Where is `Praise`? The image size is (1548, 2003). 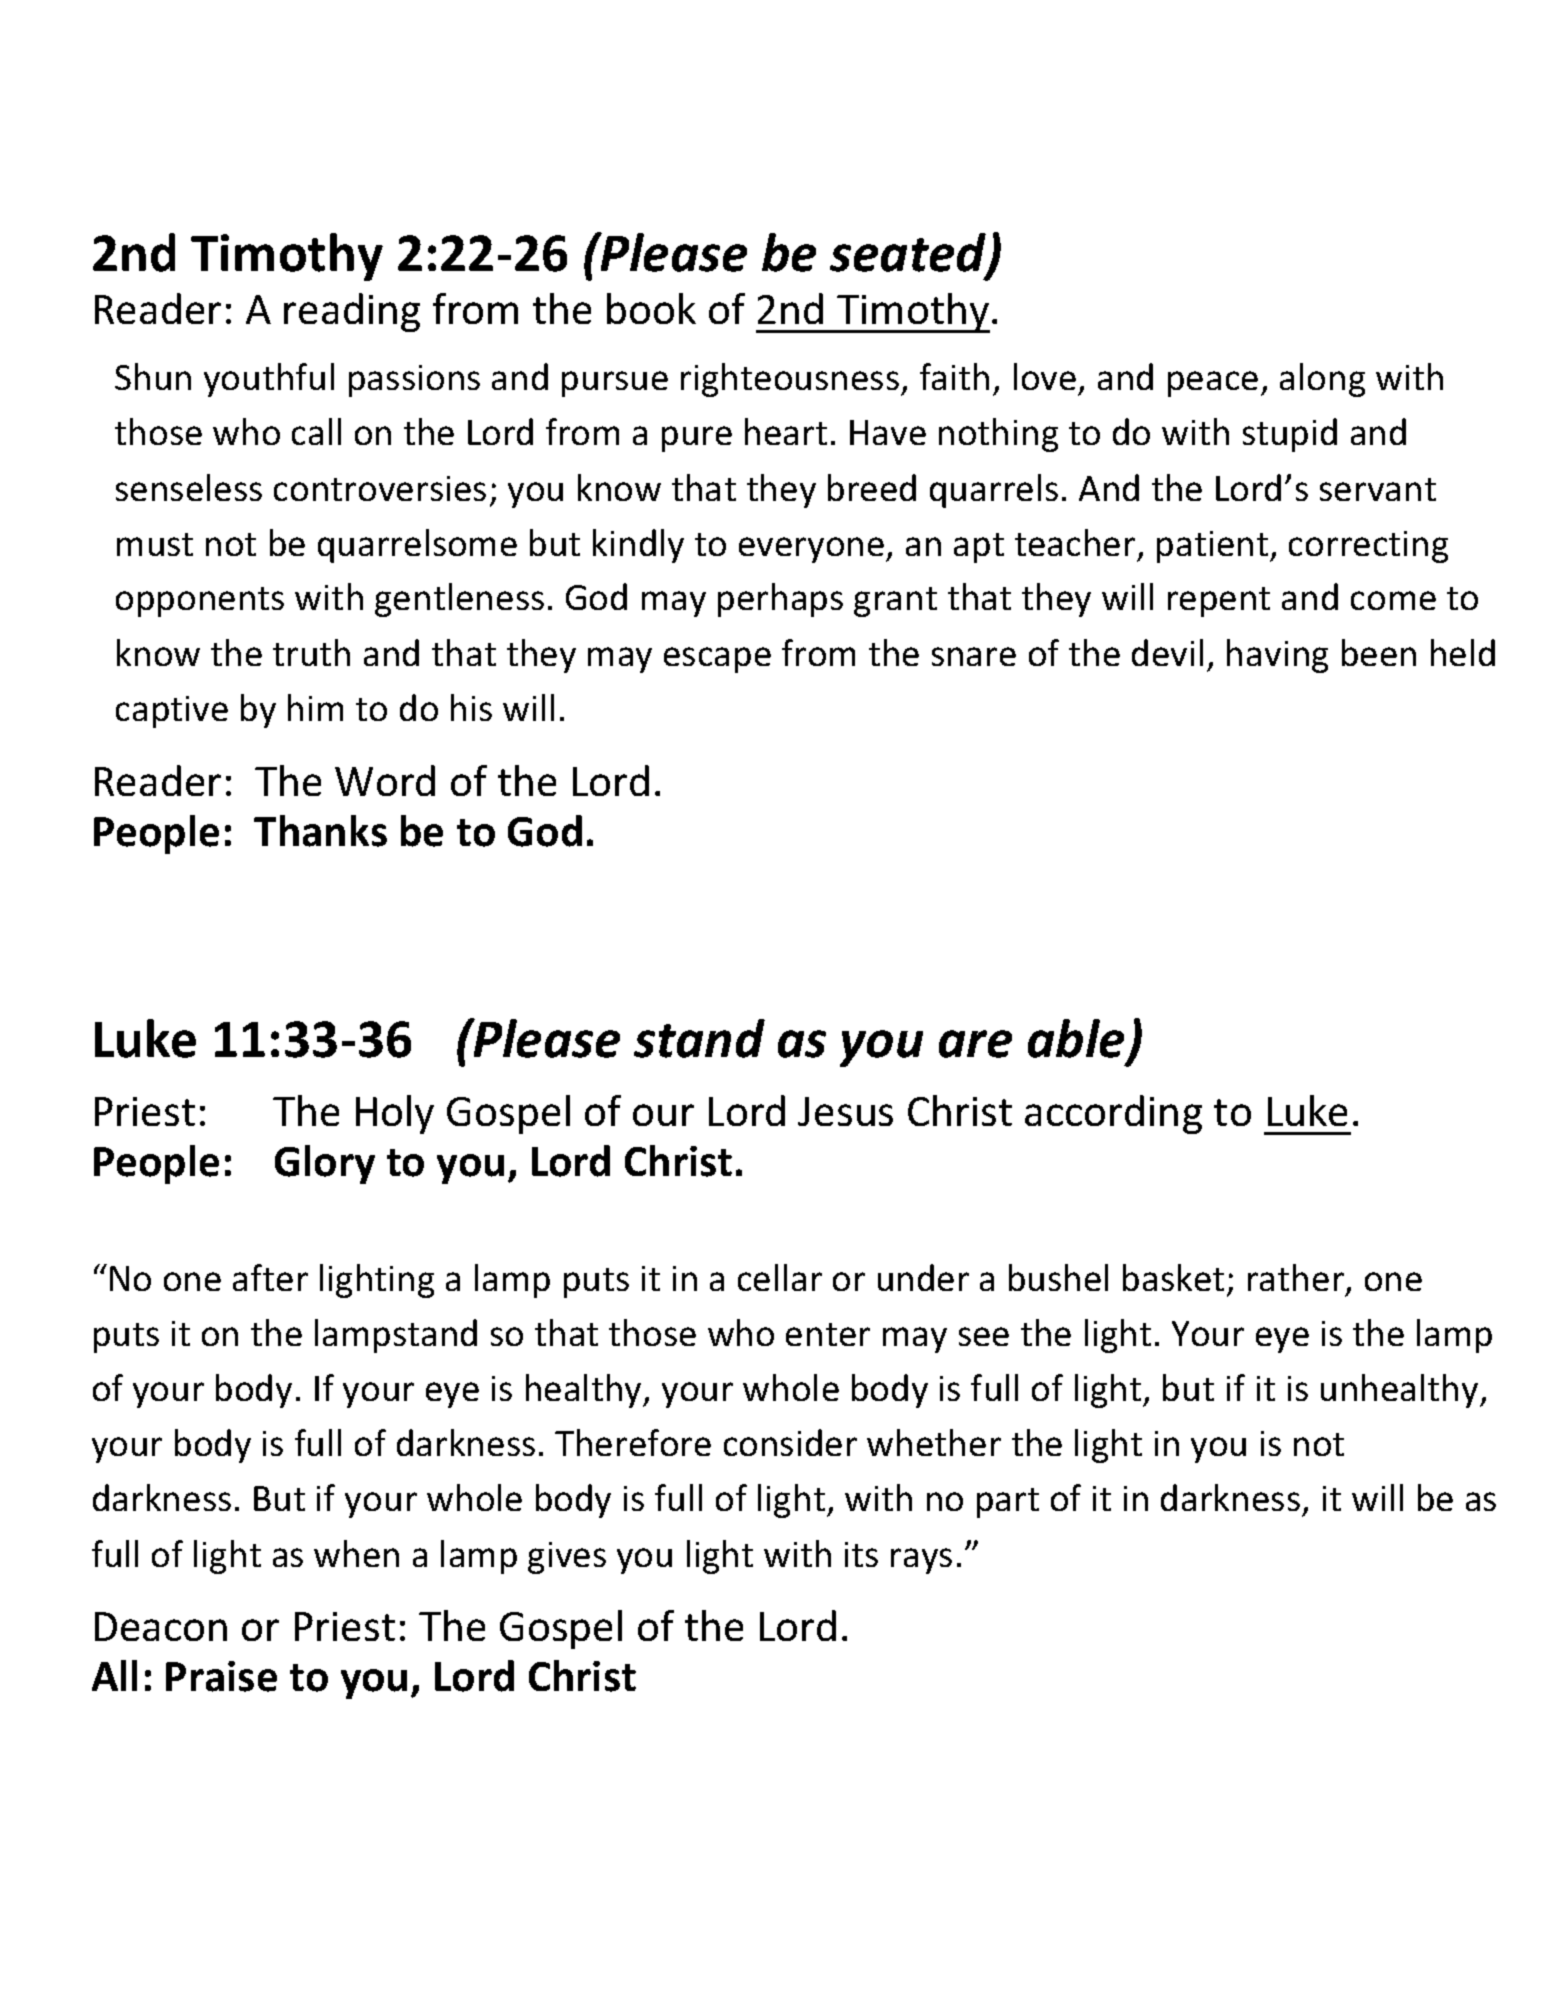 Praise is located at coordinates (221, 1676).
